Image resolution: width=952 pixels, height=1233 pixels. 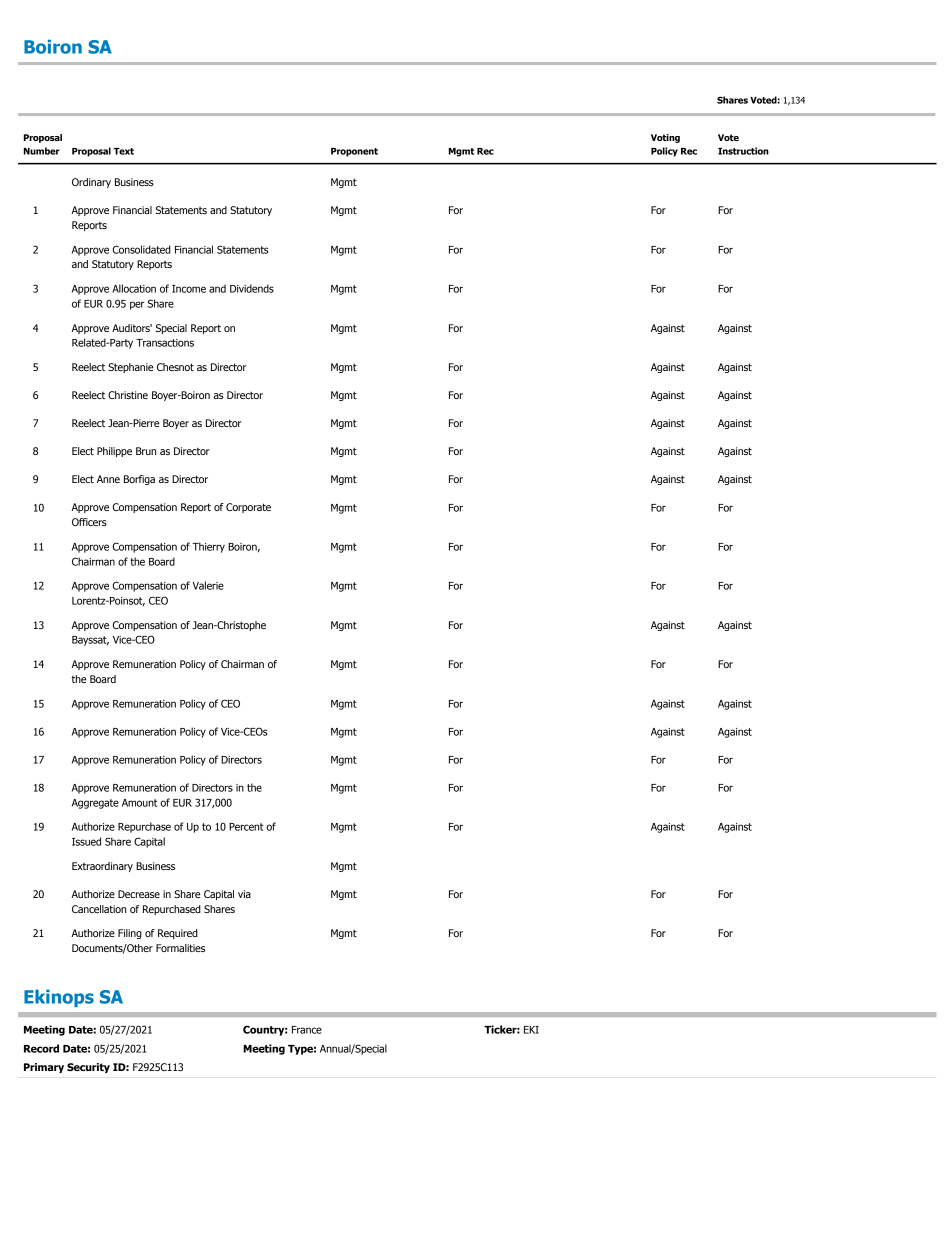 What do you see at coordinates (307, 1030) in the screenshot?
I see `France` at bounding box center [307, 1030].
